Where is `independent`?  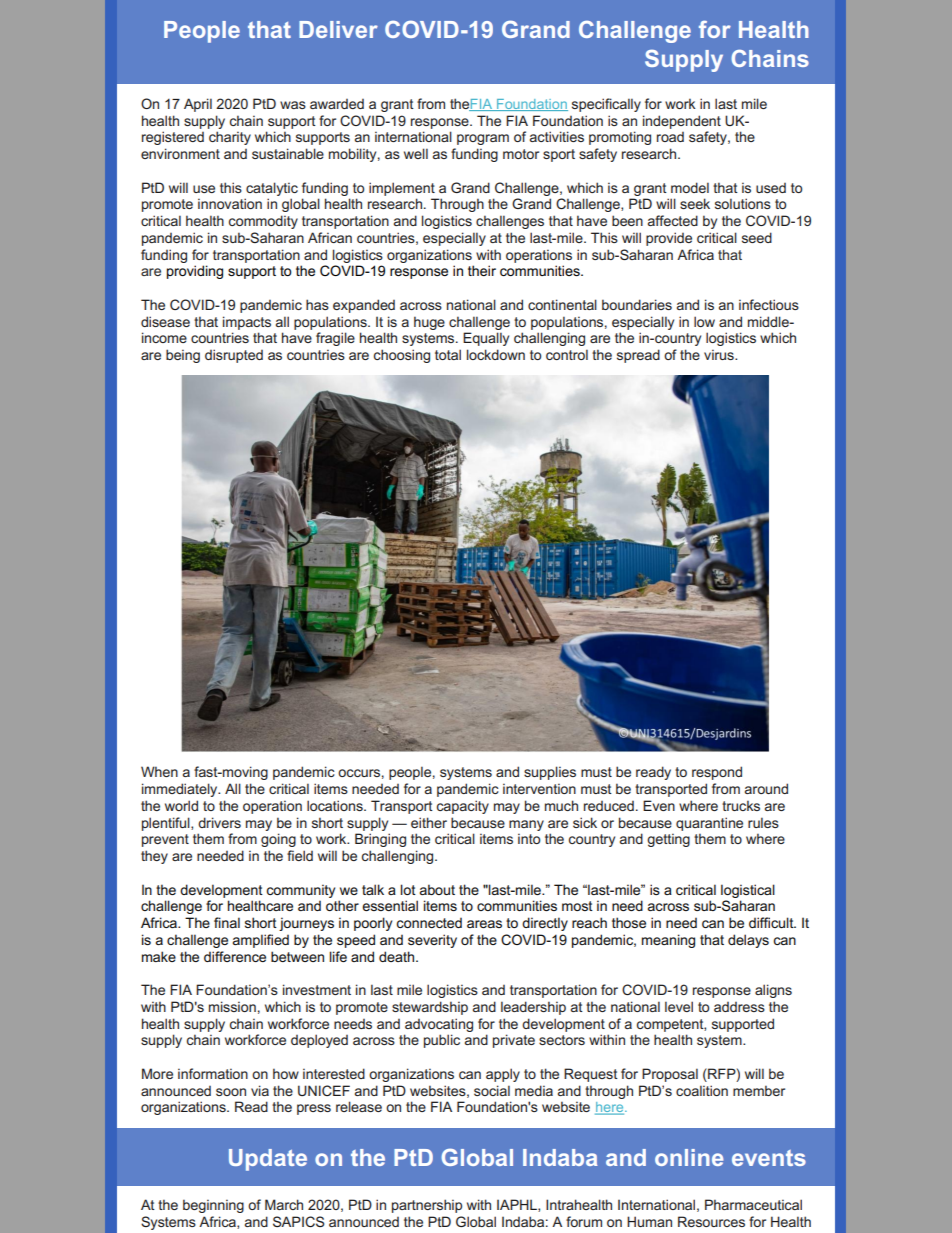
independent is located at coordinates (682, 122).
